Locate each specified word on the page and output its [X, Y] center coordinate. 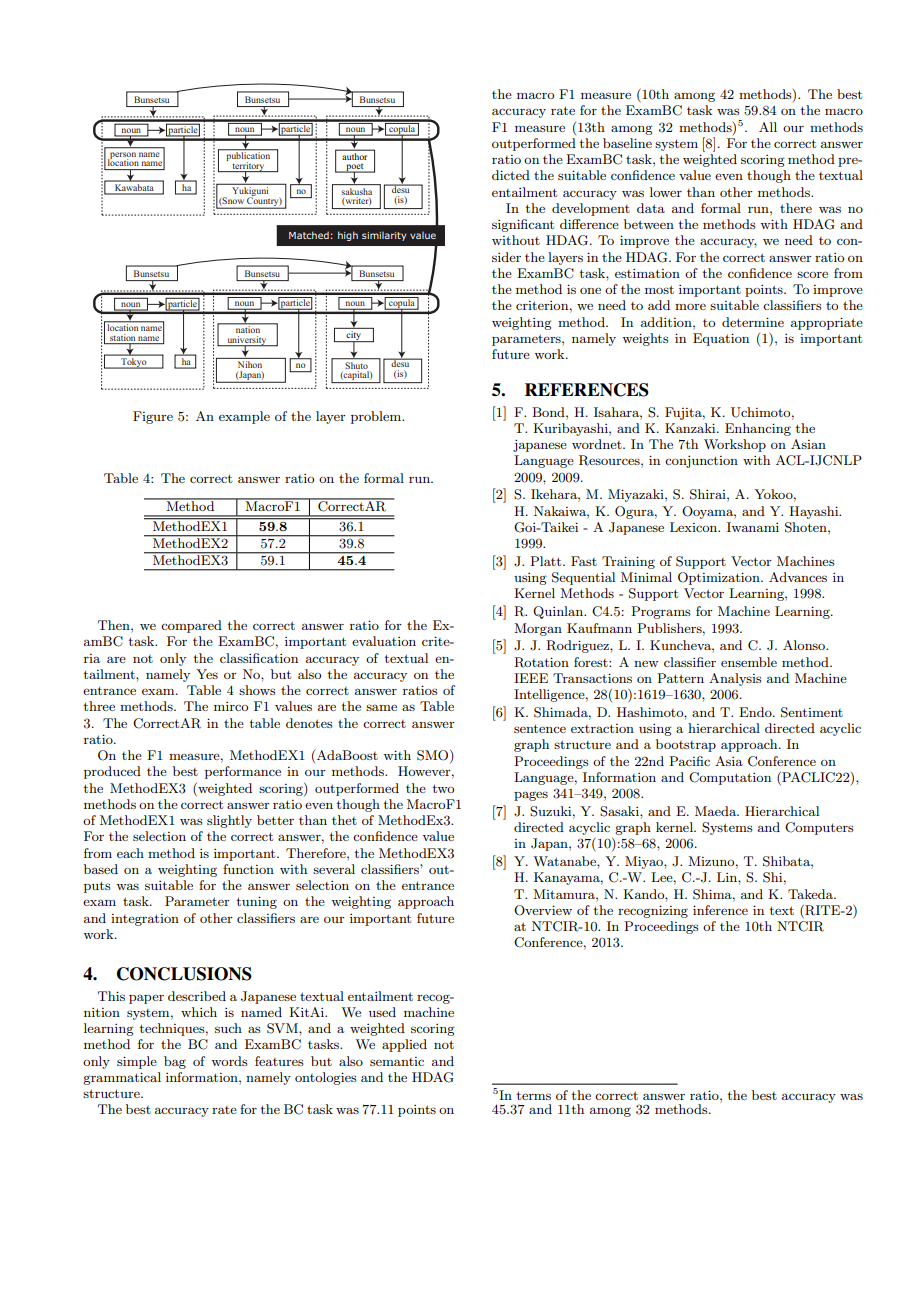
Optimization [720, 578]
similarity [384, 236]
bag [175, 1062]
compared [191, 626]
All [768, 127]
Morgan [538, 629]
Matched [309, 235]
